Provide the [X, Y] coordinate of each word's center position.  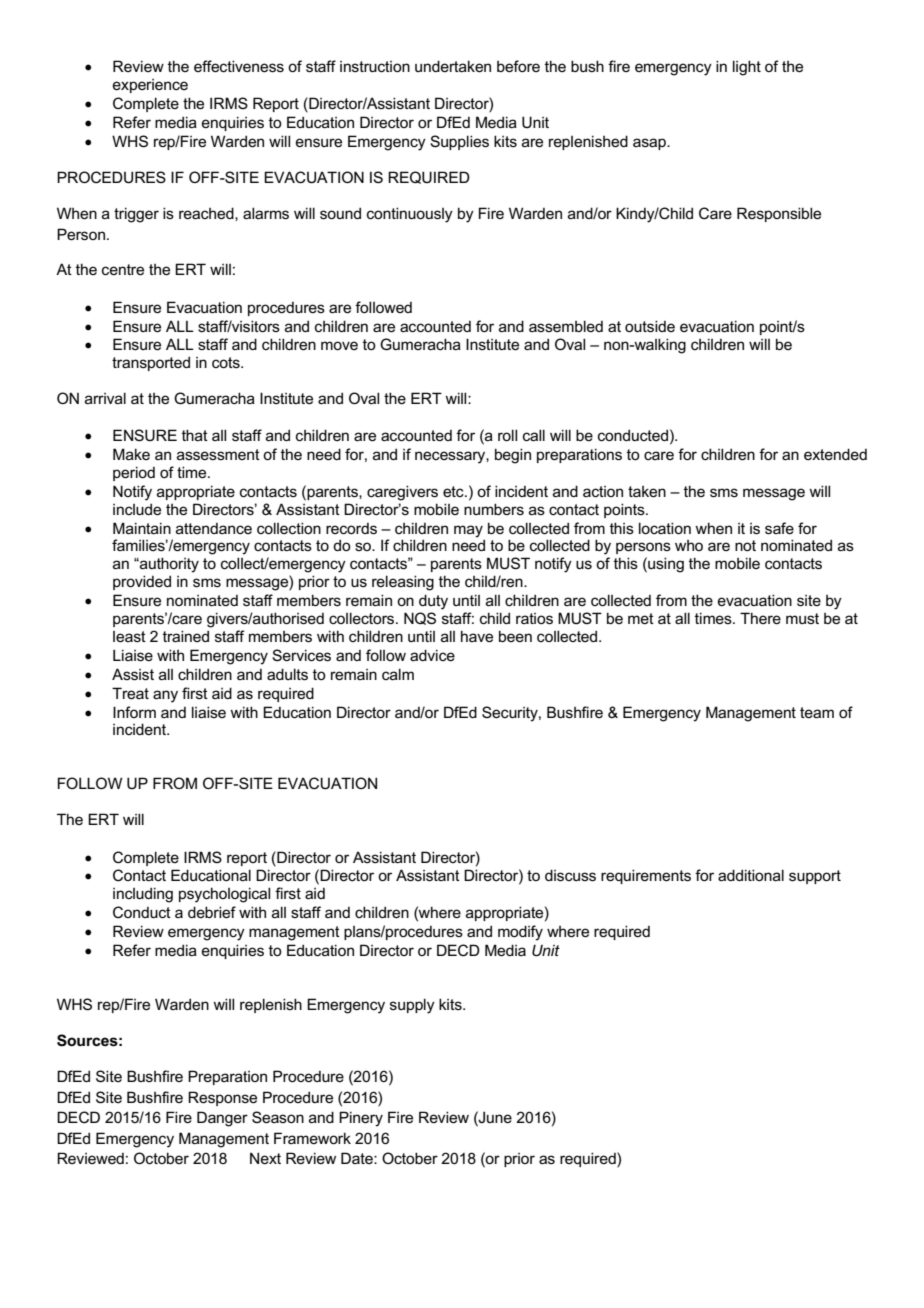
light [747, 68]
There [760, 618]
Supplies [459, 142]
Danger [222, 1119]
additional [751, 875]
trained [186, 636]
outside [650, 326]
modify [520, 933]
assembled [566, 326]
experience [150, 86]
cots [227, 362]
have [477, 636]
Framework [312, 1138]
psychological [224, 895]
